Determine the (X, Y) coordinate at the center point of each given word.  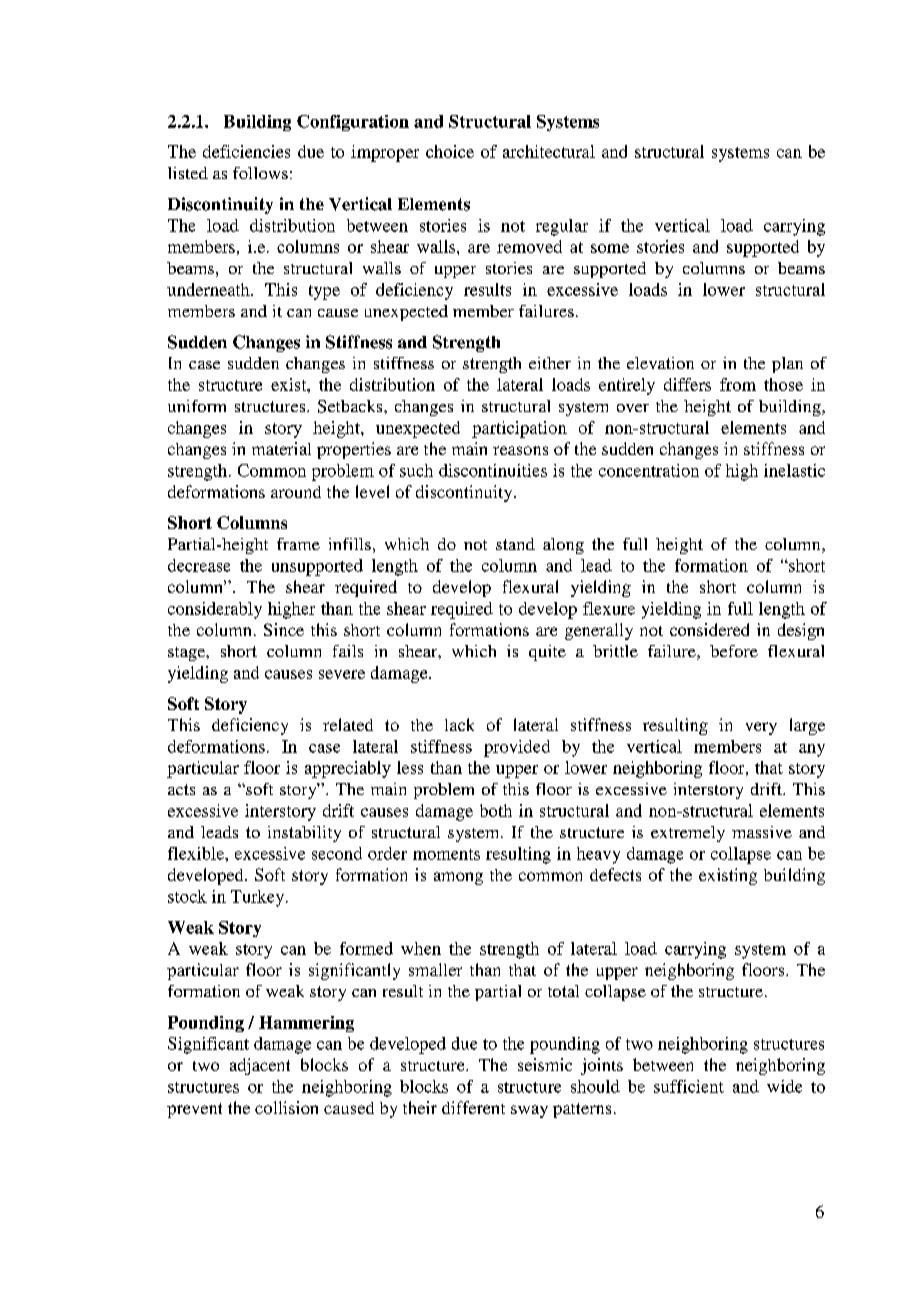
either (550, 363)
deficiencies (246, 151)
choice (450, 151)
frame (298, 544)
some (610, 248)
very (761, 728)
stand (515, 544)
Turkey (259, 898)
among (458, 878)
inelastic (794, 470)
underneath (209, 289)
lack (459, 724)
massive (762, 832)
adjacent (260, 1066)
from (738, 384)
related (348, 724)
